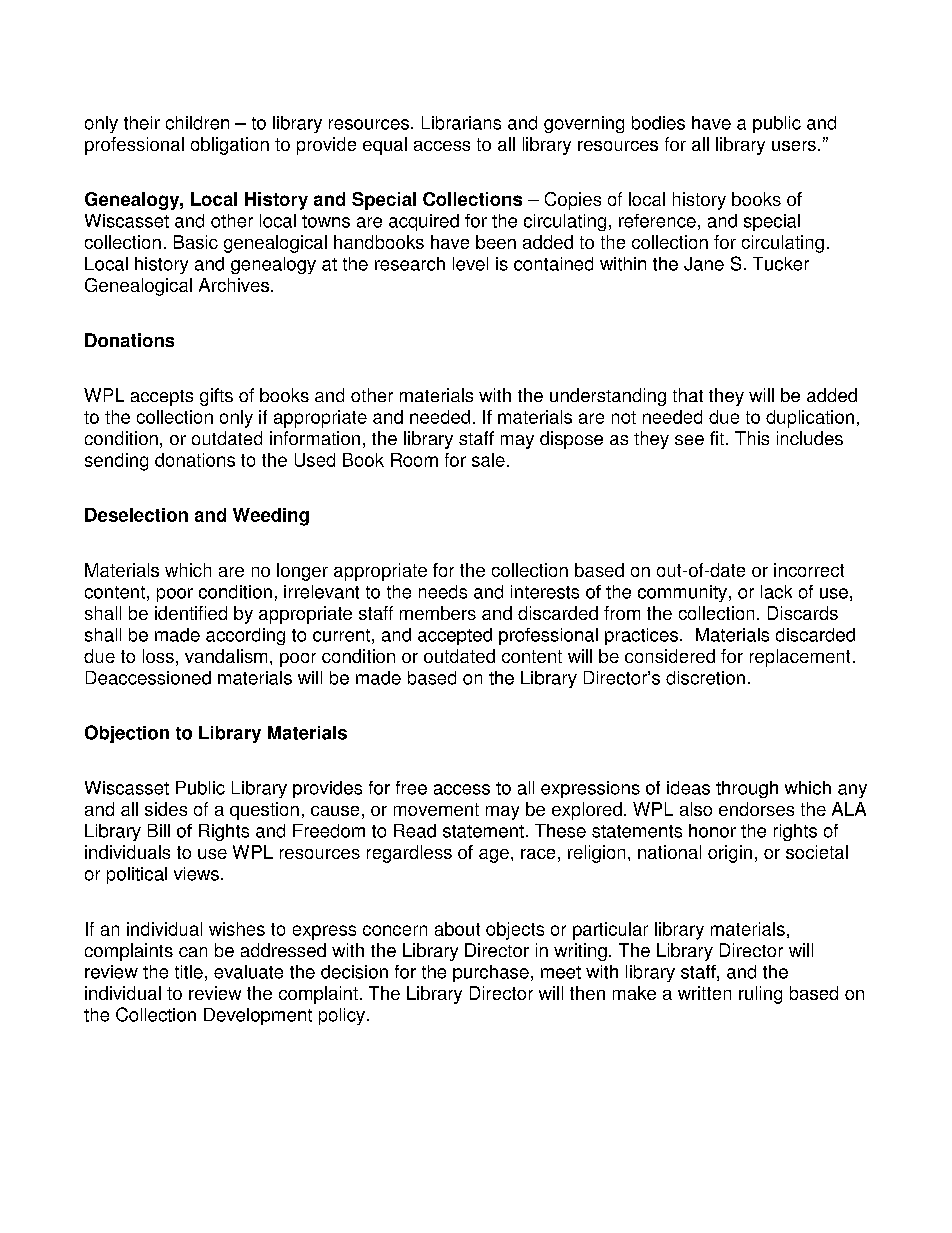  I want to click on title, so click(189, 972).
